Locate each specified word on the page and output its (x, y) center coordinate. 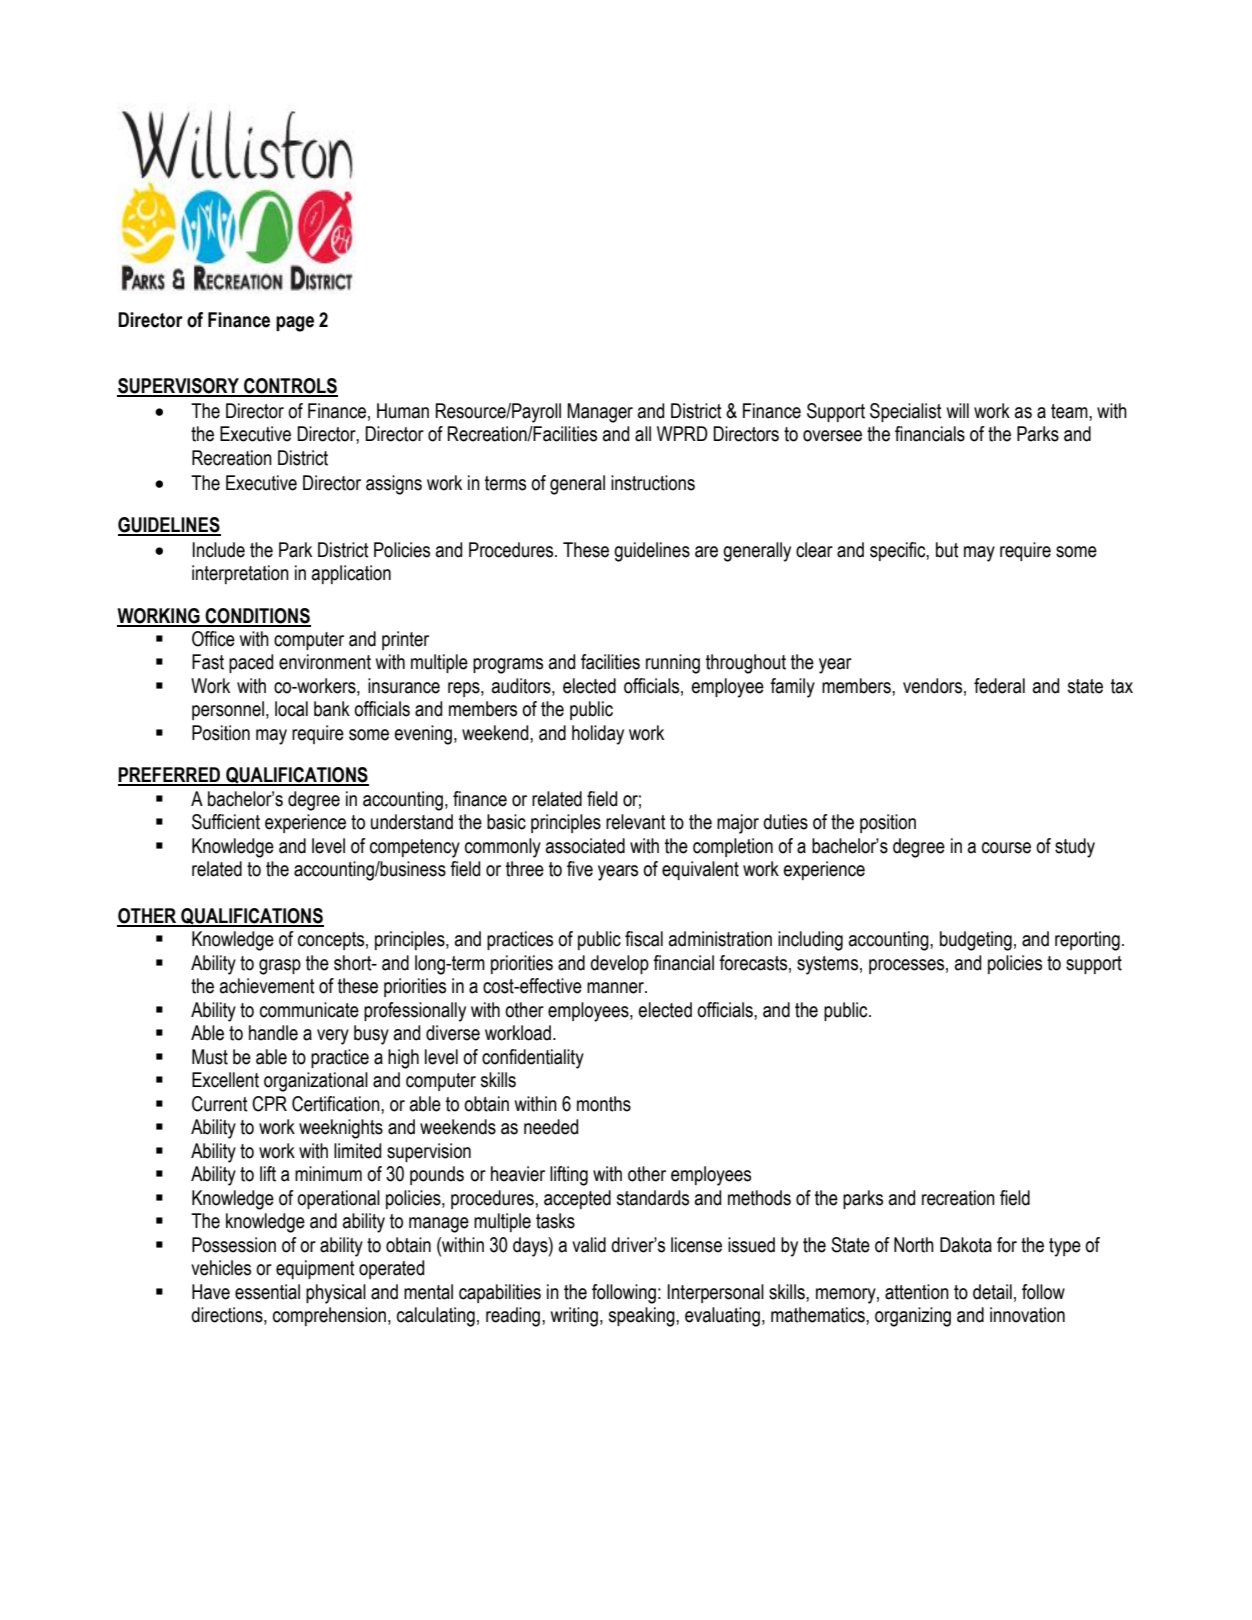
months (604, 1104)
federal (999, 686)
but (947, 550)
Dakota (966, 1245)
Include (218, 550)
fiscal (644, 939)
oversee (832, 436)
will (957, 410)
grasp (280, 967)
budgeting (976, 941)
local (291, 709)
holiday (598, 735)
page (295, 324)
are (706, 552)
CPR (269, 1104)
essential (267, 1292)
